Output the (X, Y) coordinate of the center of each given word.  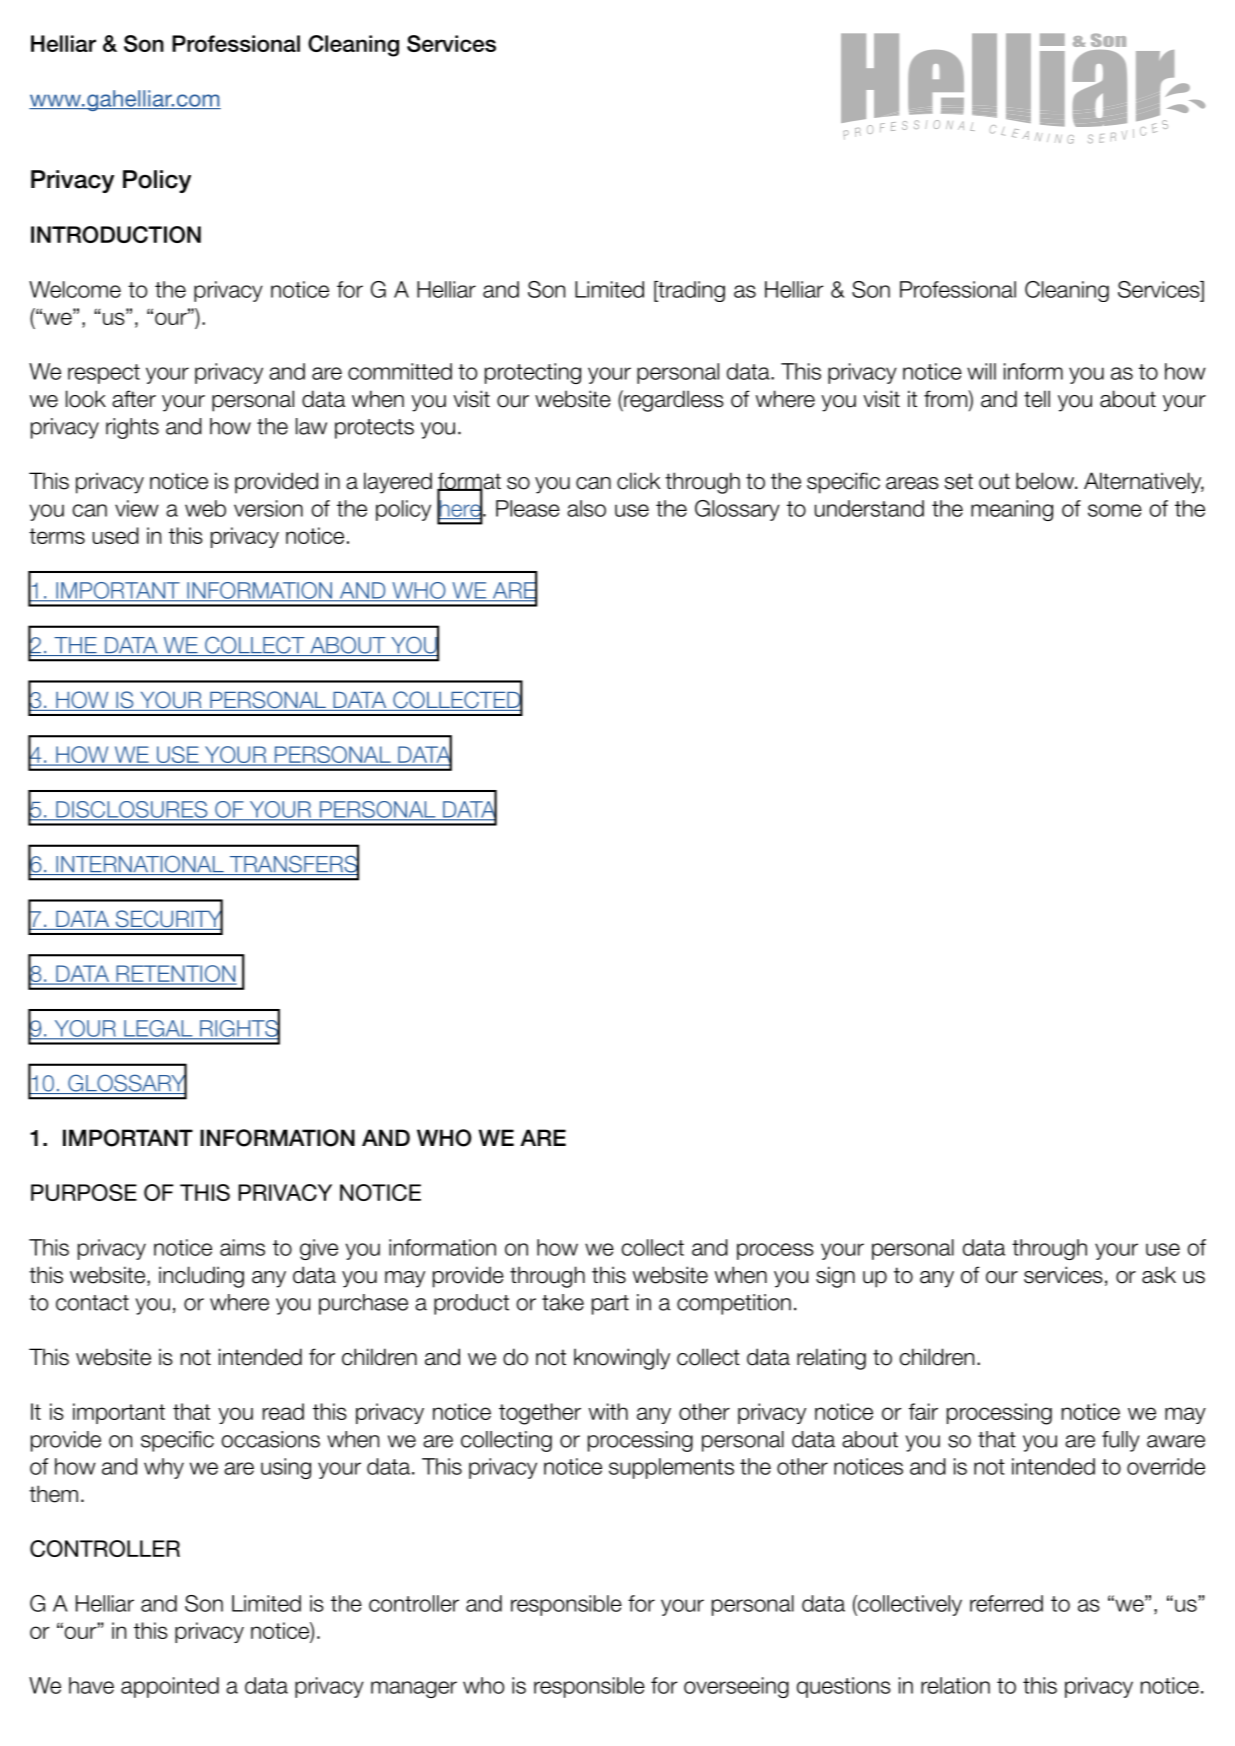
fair (923, 1411)
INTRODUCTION (116, 234)
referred (1006, 1603)
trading (690, 291)
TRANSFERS (293, 864)
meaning (1012, 510)
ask (1159, 1275)
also (586, 508)
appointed (170, 1687)
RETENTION (175, 975)
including (201, 1277)
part (610, 1305)
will (981, 371)
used (116, 535)
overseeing (736, 1687)
